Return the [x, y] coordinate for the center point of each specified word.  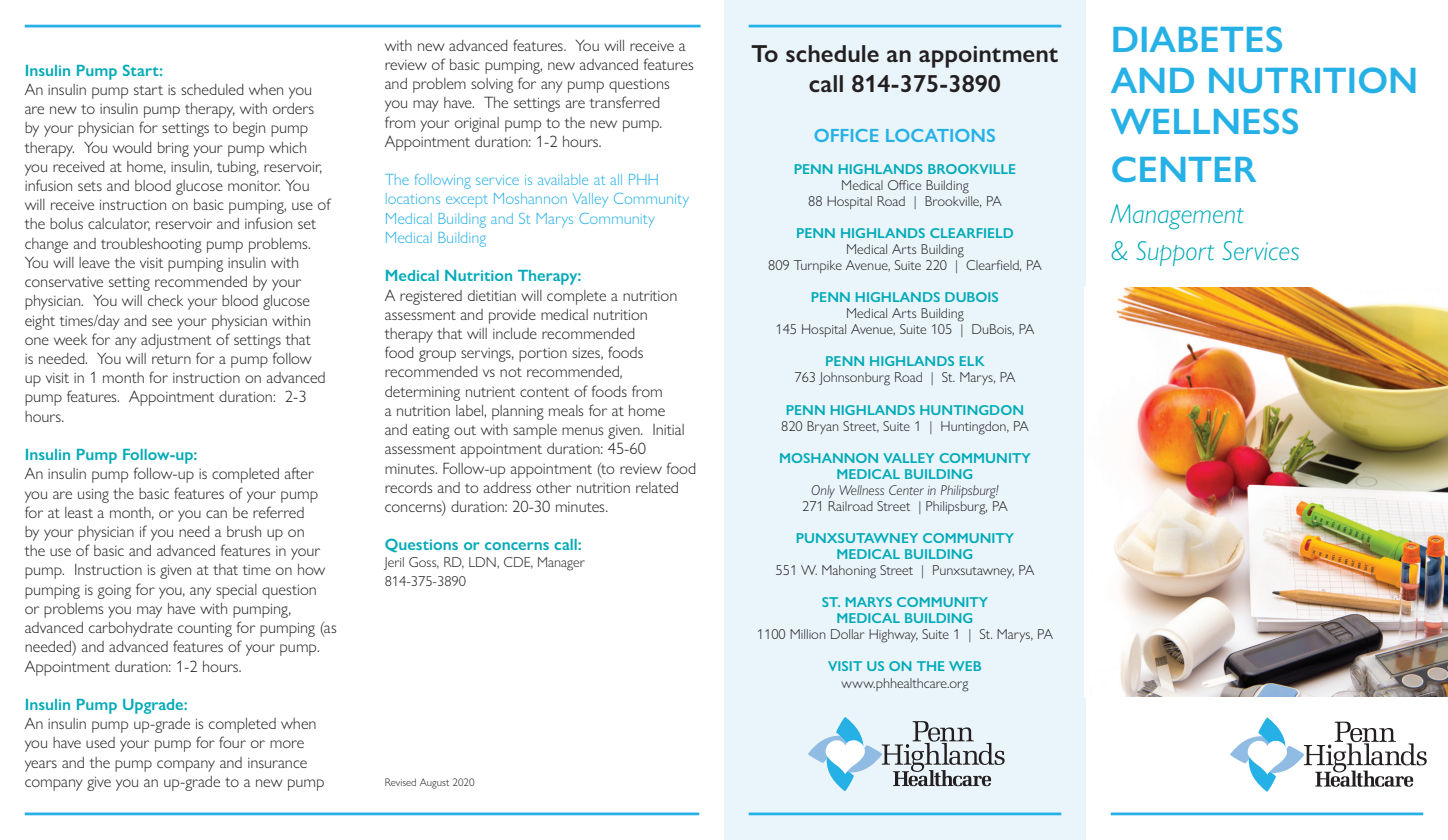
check [165, 300]
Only [823, 491]
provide [512, 316]
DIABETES [1197, 39]
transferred [625, 102]
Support [1175, 253]
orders [293, 108]
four [232, 742]
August [434, 783]
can [216, 514]
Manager [561, 564]
